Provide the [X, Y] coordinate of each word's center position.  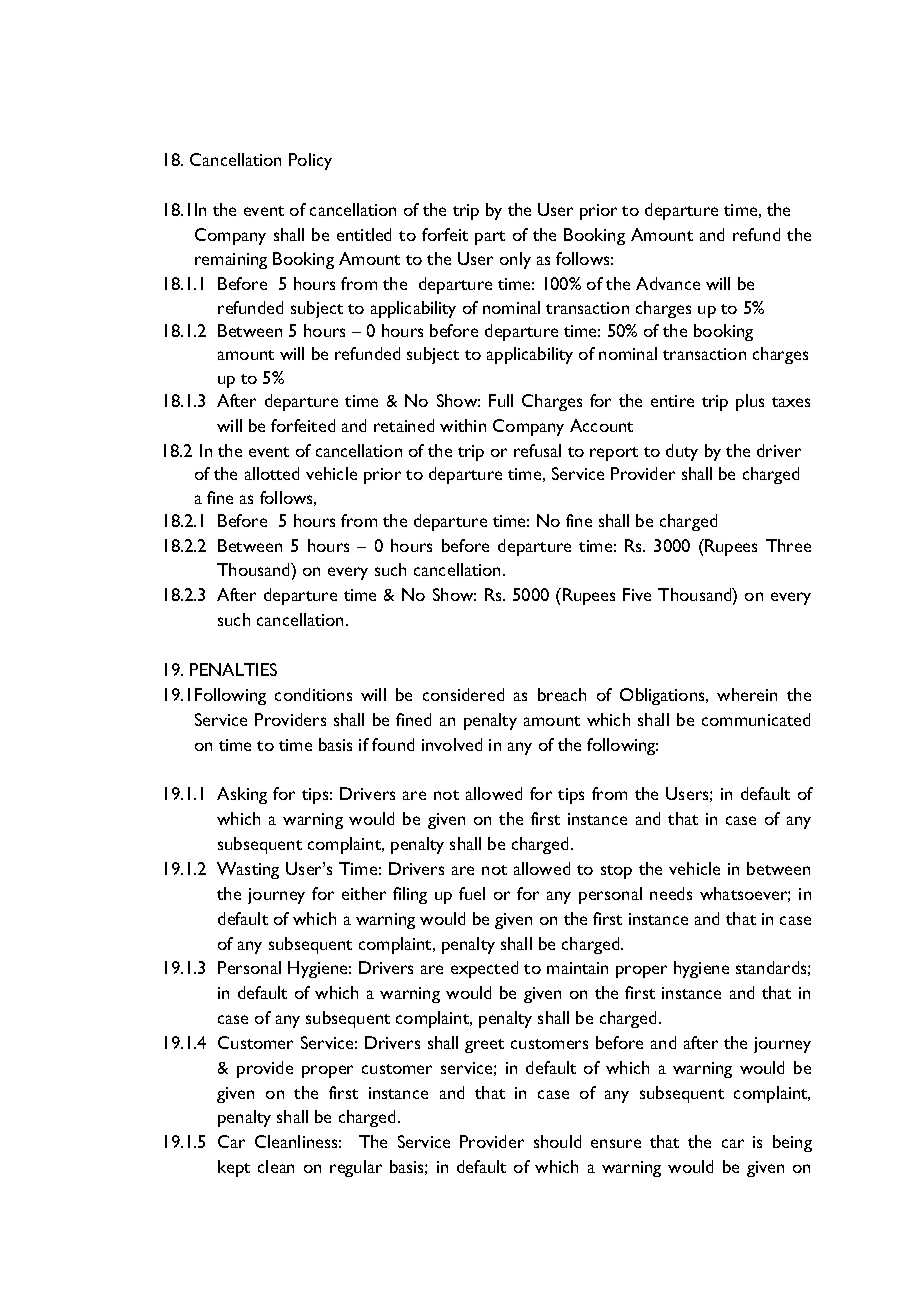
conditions [313, 694]
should [557, 1141]
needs [671, 893]
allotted [272, 473]
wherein [747, 694]
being [792, 1143]
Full [501, 400]
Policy [310, 161]
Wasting [248, 870]
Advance [668, 283]
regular [356, 1168]
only [515, 260]
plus [750, 402]
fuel [472, 893]
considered [463, 694]
